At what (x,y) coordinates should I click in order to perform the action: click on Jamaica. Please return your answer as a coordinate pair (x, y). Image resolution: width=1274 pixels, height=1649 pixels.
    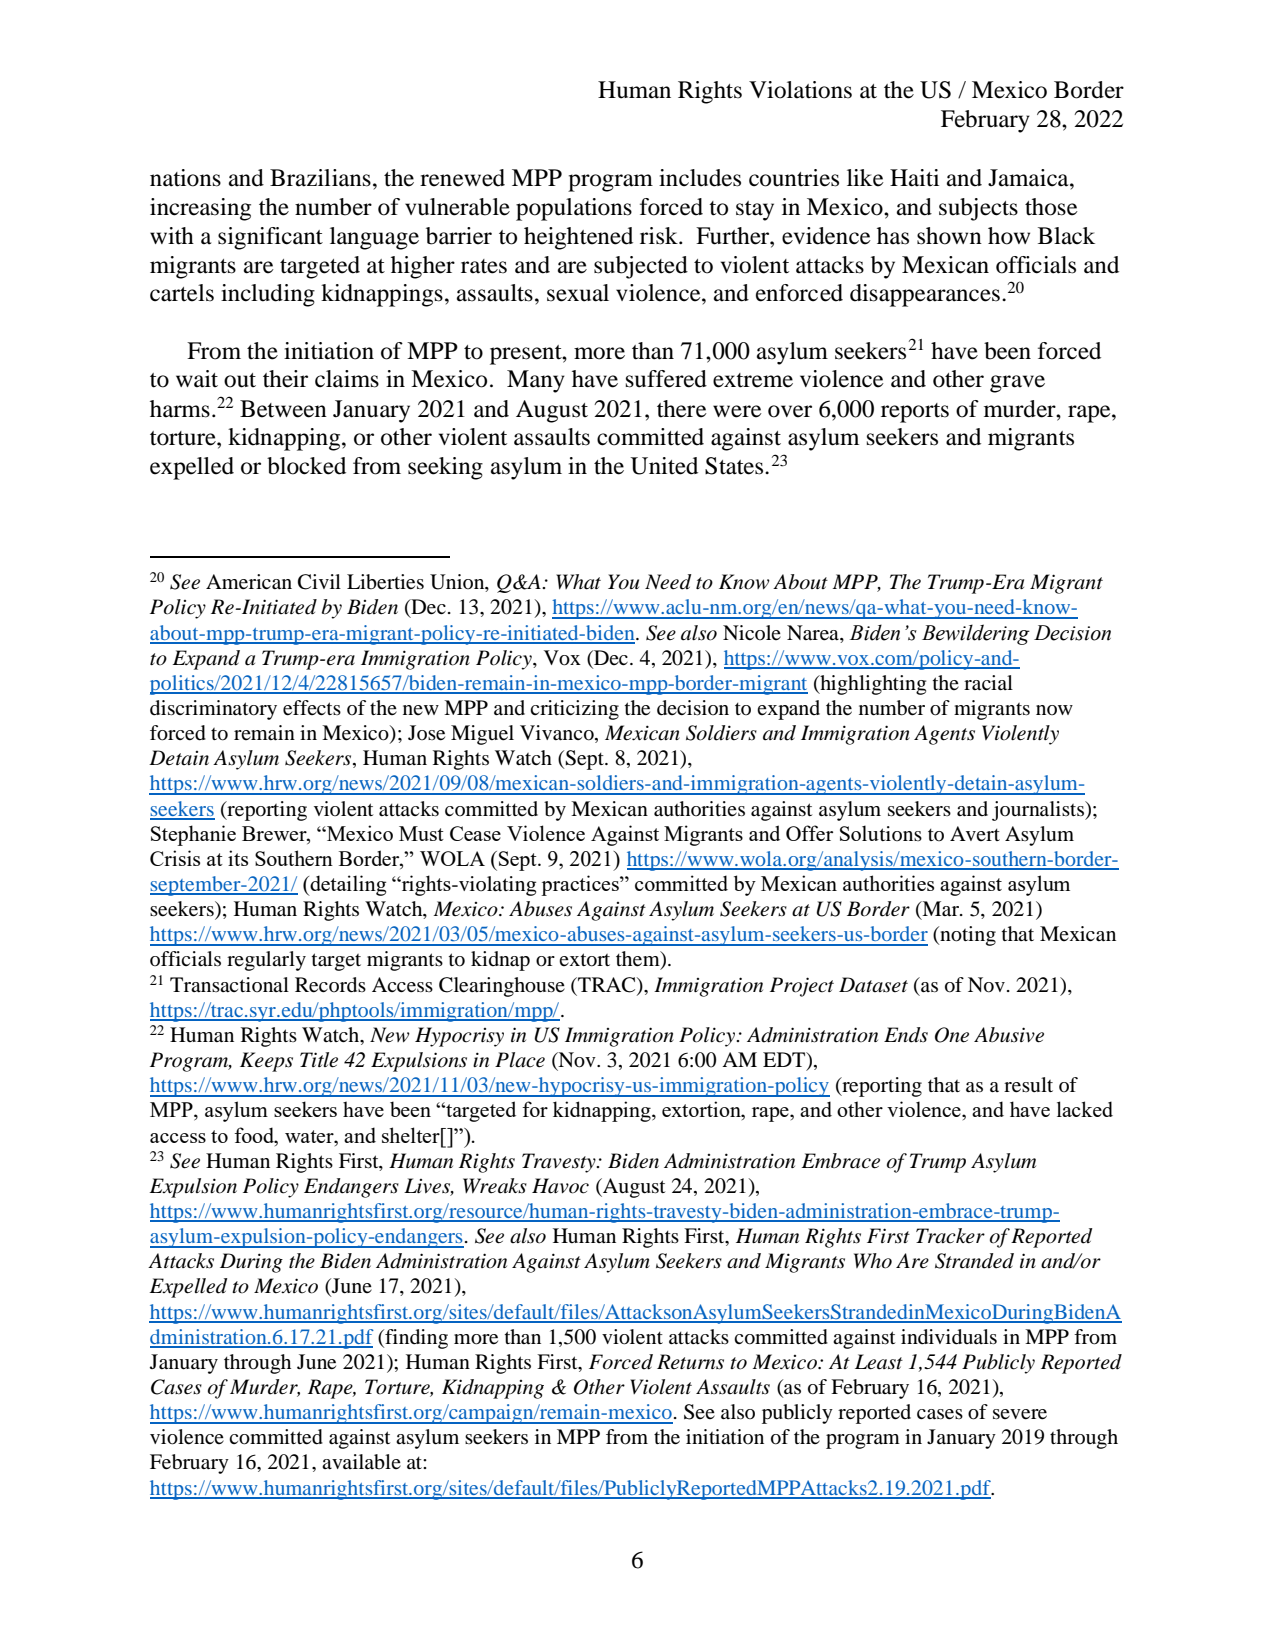
    Looking at the image, I should click on (1029, 178).
